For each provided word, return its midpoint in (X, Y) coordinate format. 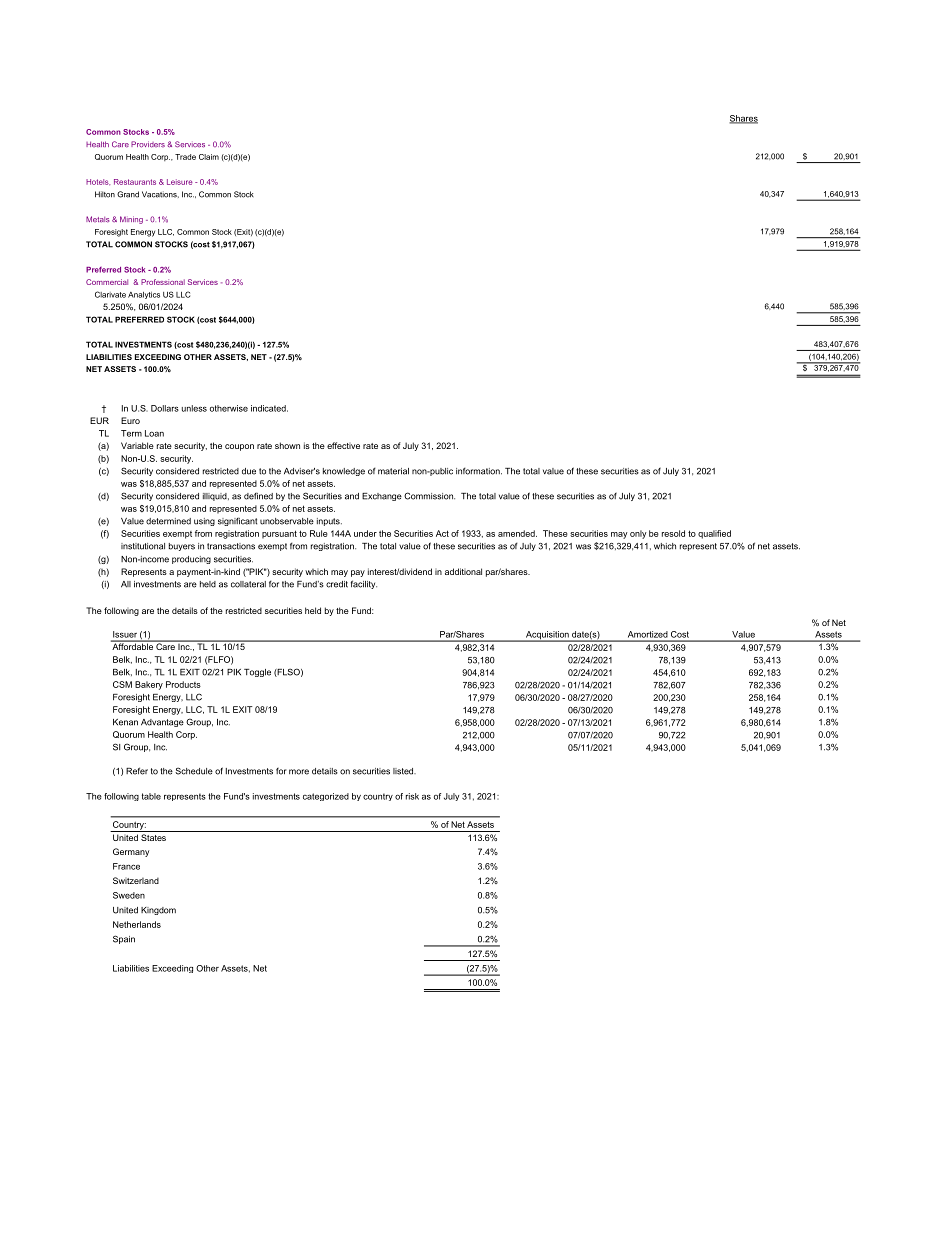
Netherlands (137, 924)
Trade (185, 157)
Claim (209, 157)
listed (404, 771)
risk (412, 796)
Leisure (180, 182)
